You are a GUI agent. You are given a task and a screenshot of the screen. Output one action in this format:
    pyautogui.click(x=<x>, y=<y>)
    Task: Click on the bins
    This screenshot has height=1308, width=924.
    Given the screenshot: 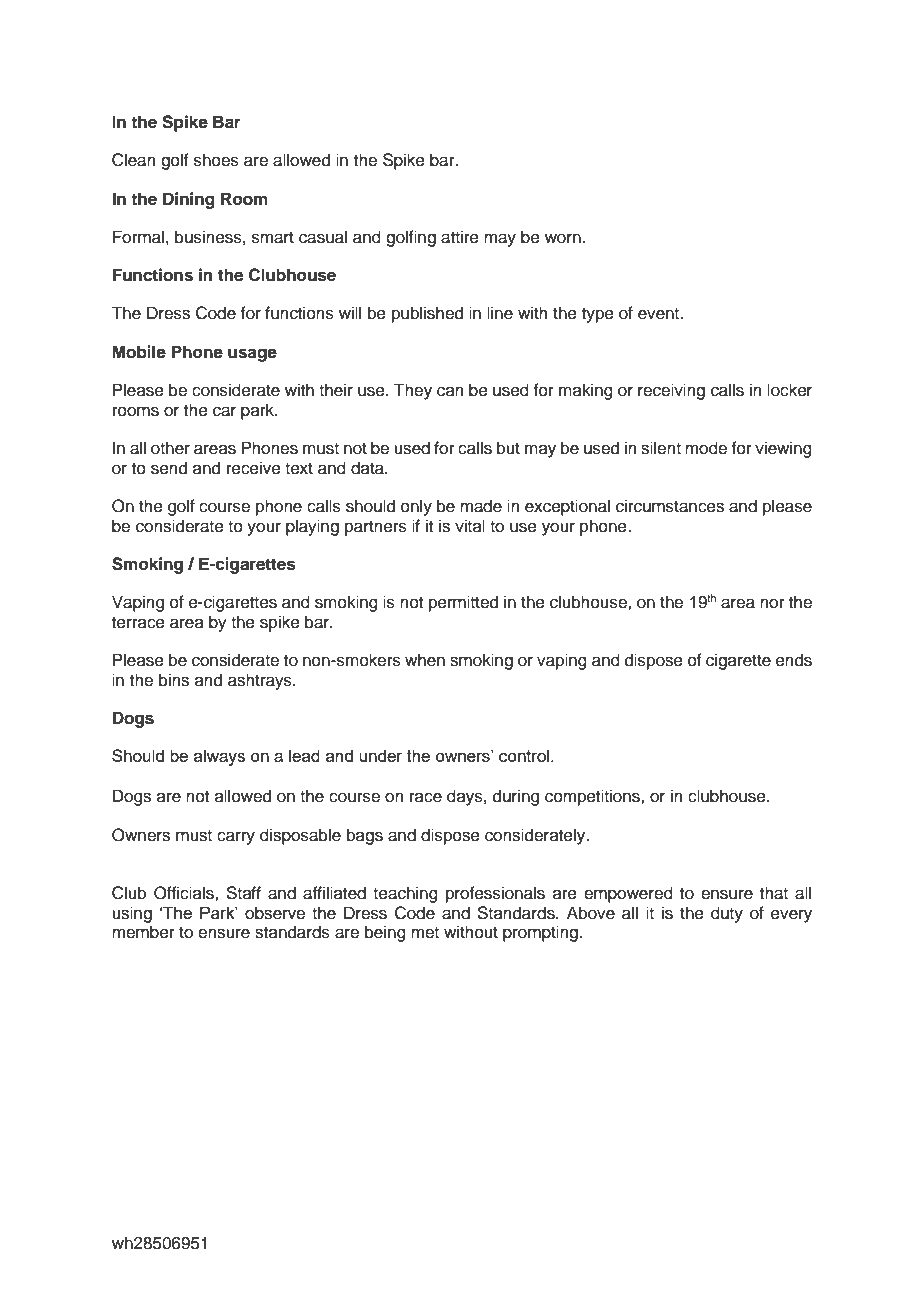 What is the action you would take?
    pyautogui.click(x=174, y=680)
